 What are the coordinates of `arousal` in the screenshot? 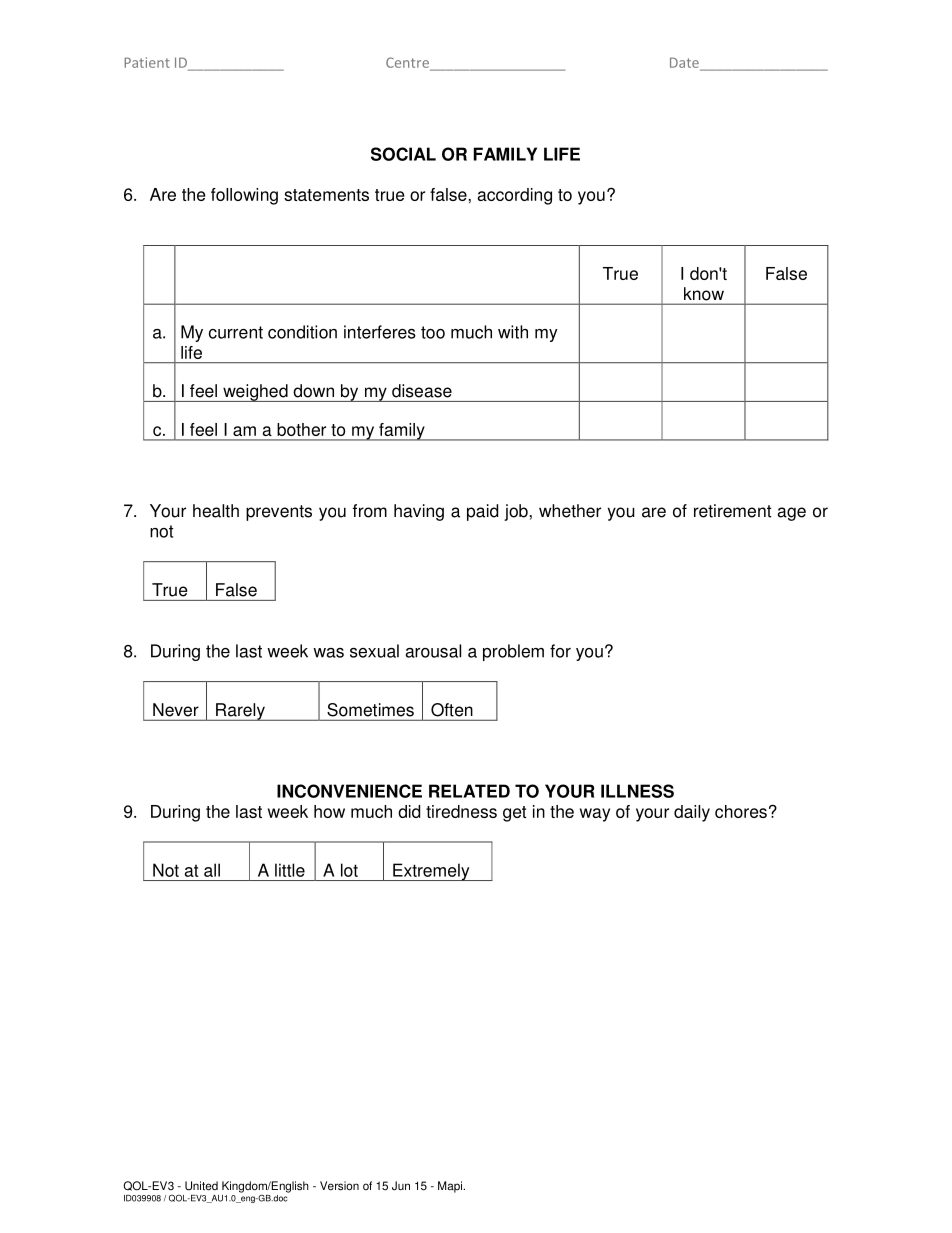 It's located at (433, 651).
